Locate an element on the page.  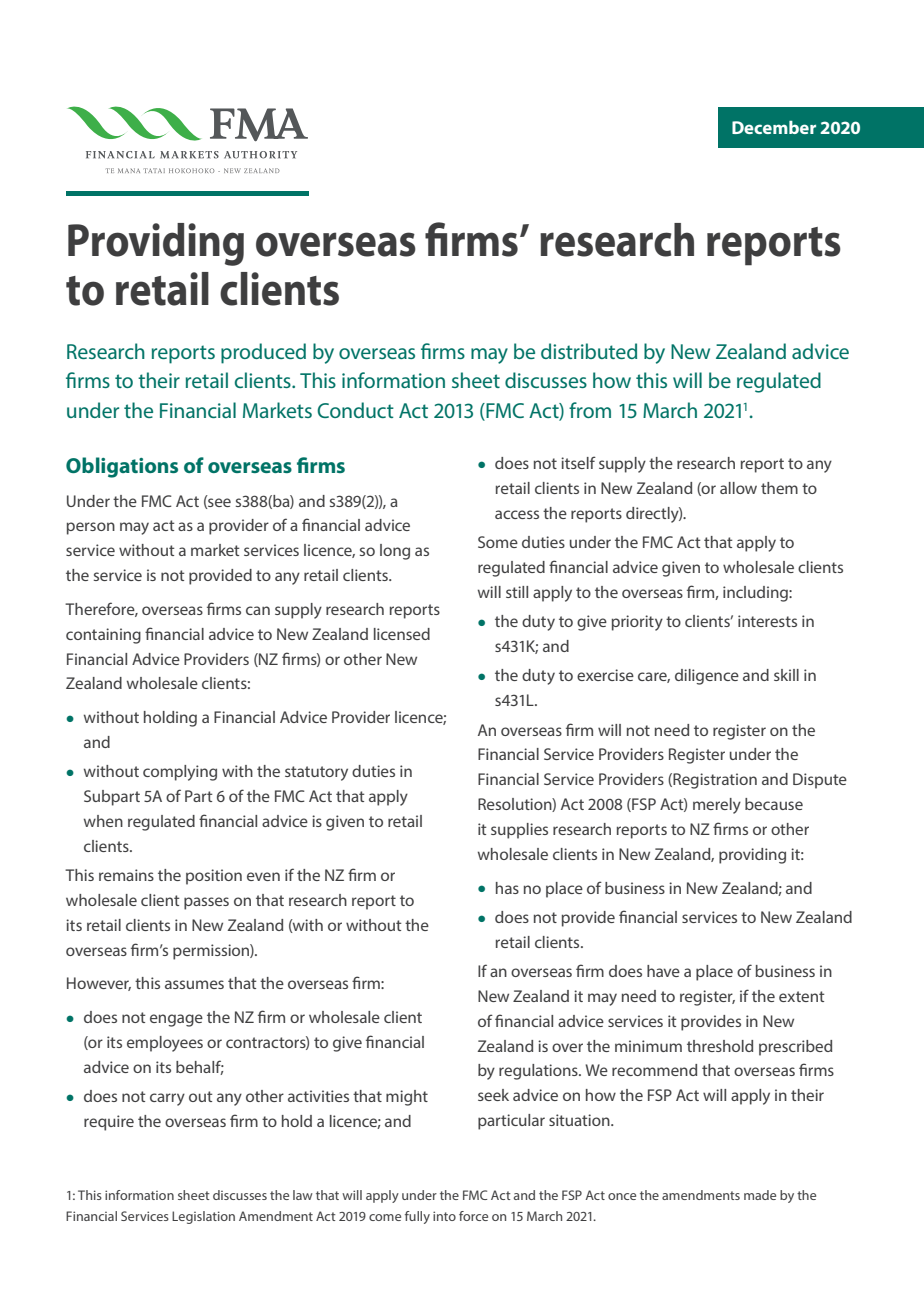
into is located at coordinates (444, 1216).
